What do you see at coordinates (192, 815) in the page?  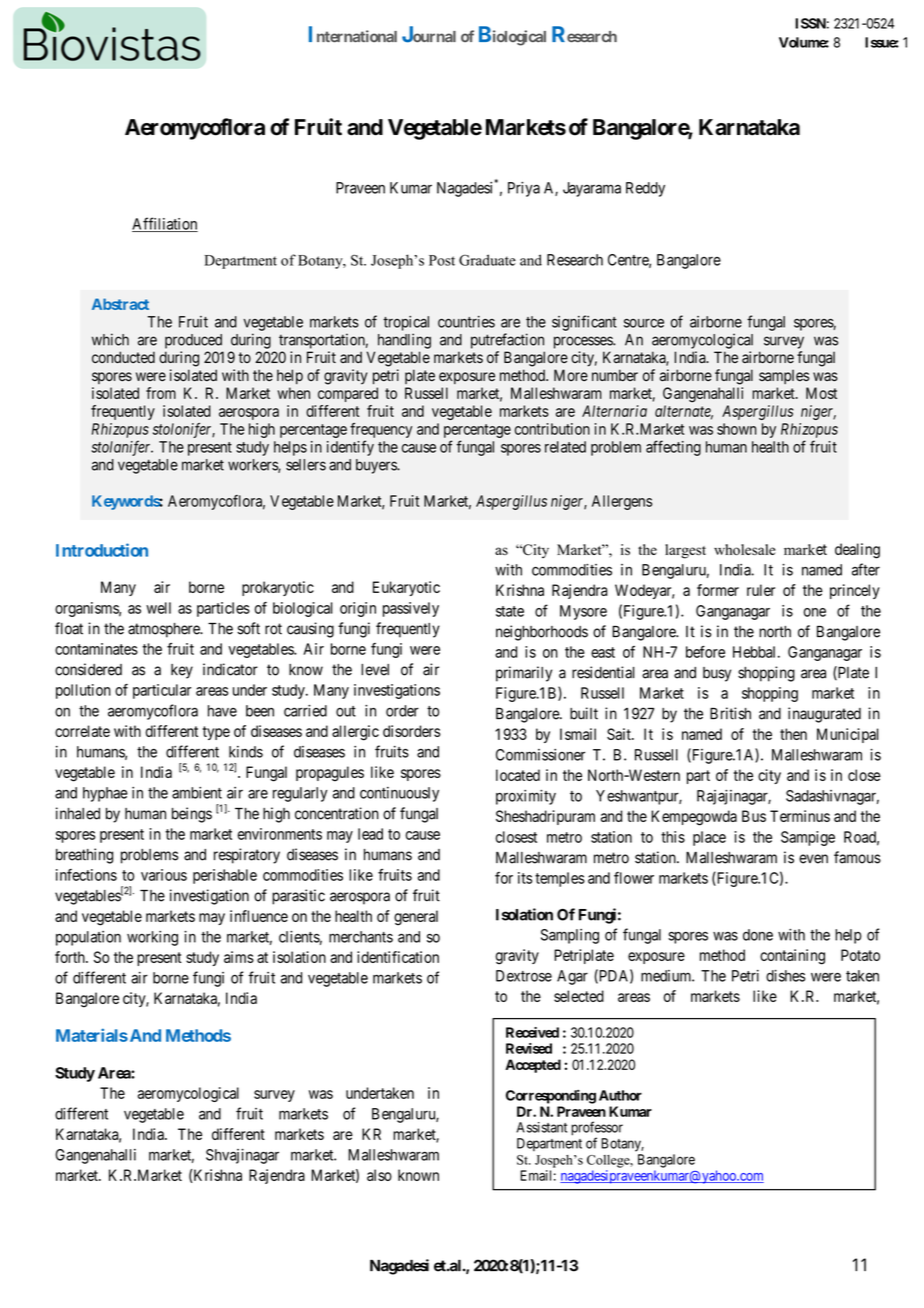 I see `beings` at bounding box center [192, 815].
